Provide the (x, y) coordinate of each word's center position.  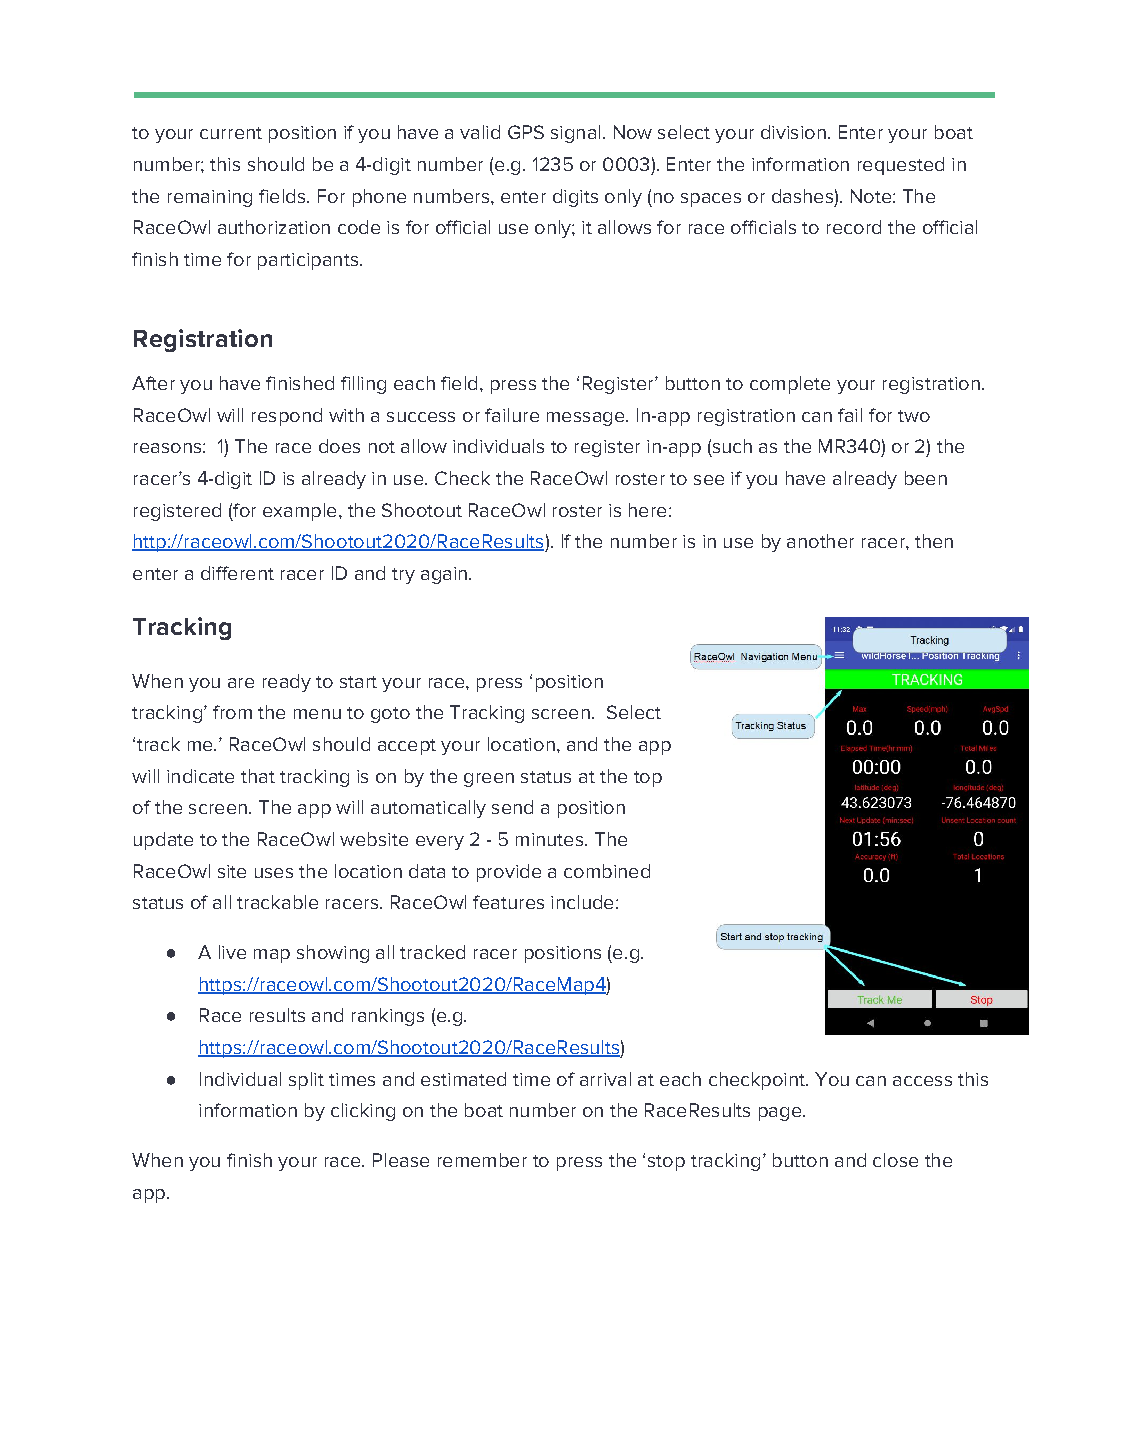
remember (482, 1160)
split (306, 1081)
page (780, 1114)
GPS (526, 132)
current (231, 133)
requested (901, 166)
